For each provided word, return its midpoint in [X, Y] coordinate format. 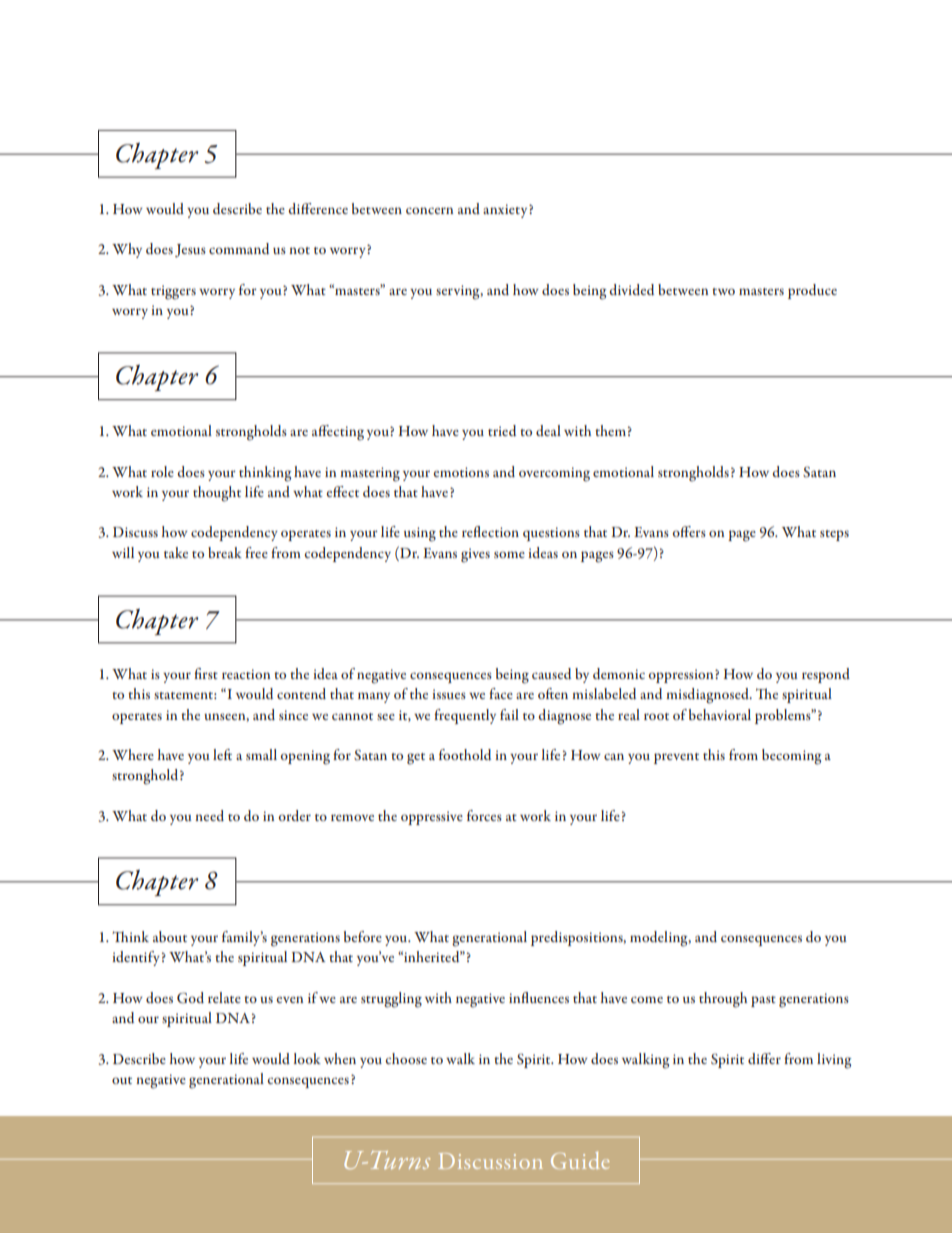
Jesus [190, 250]
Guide [580, 1160]
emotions [461, 472]
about [170, 936]
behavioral [720, 714]
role [162, 471]
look [307, 1058]
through [723, 1000]
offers [689, 531]
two [723, 291]
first [206, 673]
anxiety [506, 211]
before [363, 936]
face [501, 693]
